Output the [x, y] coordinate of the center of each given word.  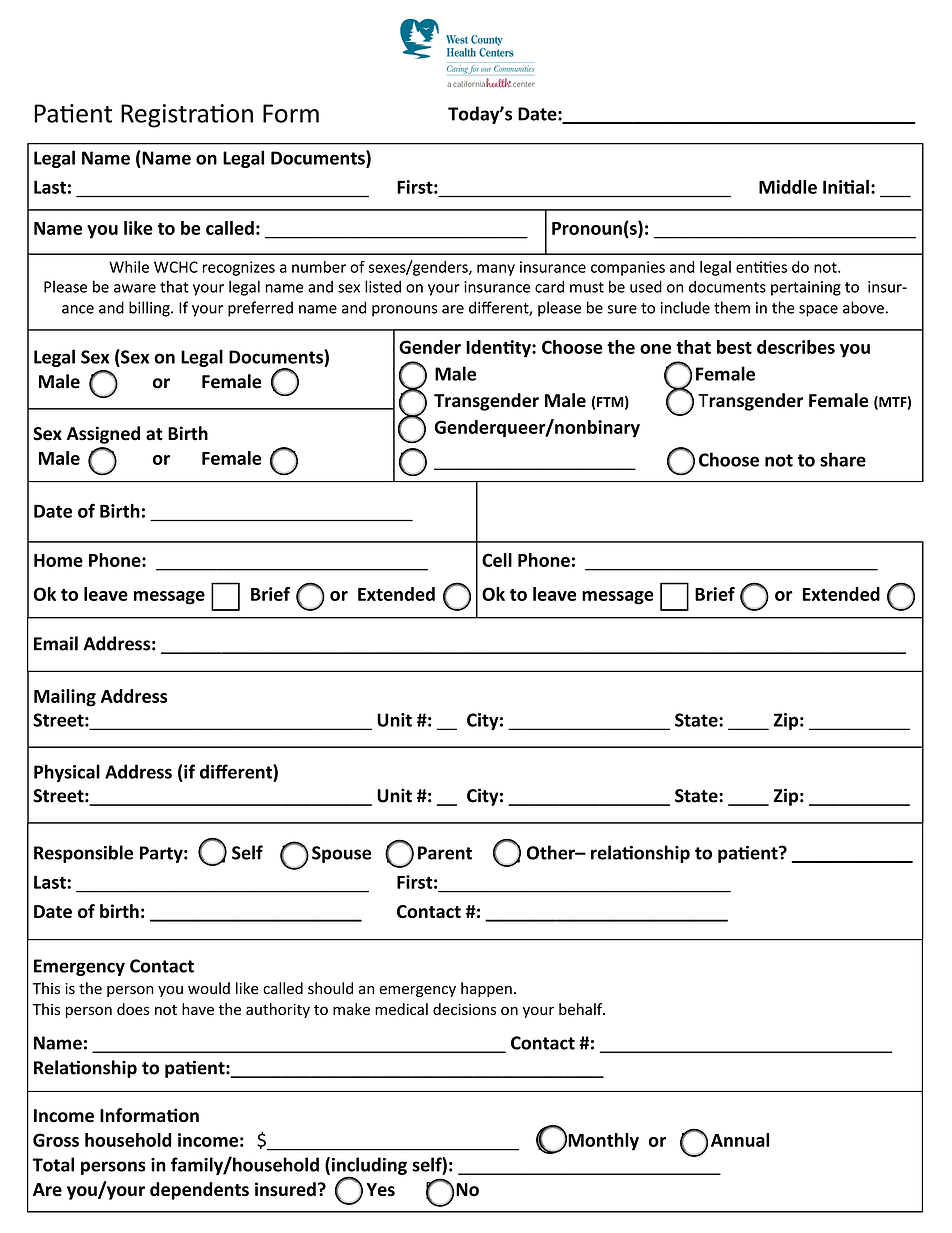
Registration [187, 116]
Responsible [83, 854]
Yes [380, 1190]
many [496, 270]
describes [796, 347]
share [843, 459]
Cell [497, 560]
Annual [740, 1140]
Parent [445, 853]
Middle [788, 187]
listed [383, 286]
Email [56, 643]
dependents [199, 1191]
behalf [582, 1009]
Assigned [103, 435]
